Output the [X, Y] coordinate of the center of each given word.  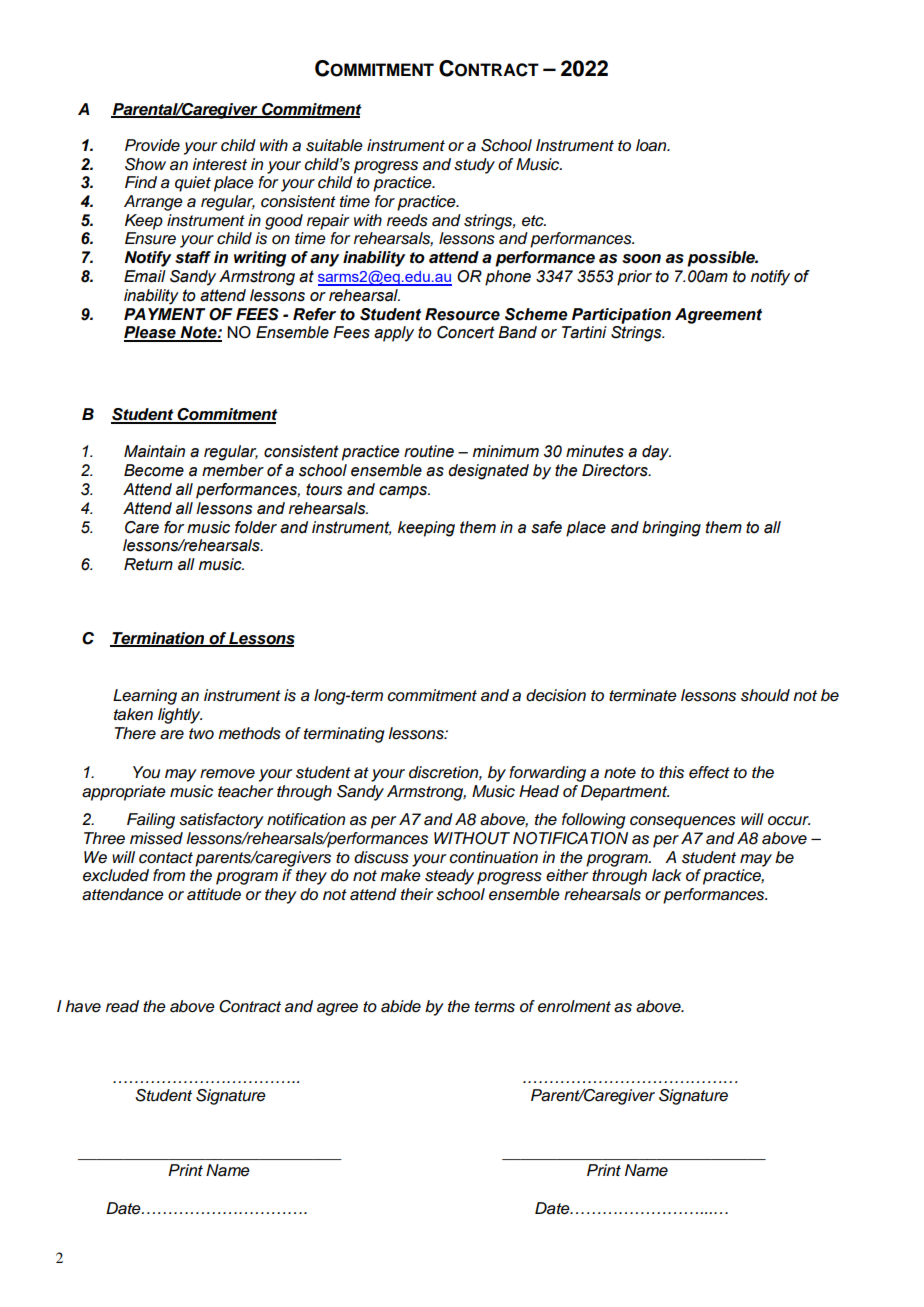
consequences [683, 822]
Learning [145, 697]
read [122, 1006]
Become [154, 470]
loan [652, 145]
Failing [151, 821]
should [765, 695]
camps [404, 492]
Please [151, 333]
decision [556, 695]
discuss [381, 857]
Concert [466, 332]
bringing [671, 529]
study [474, 166]
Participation [621, 316]
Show [145, 164]
